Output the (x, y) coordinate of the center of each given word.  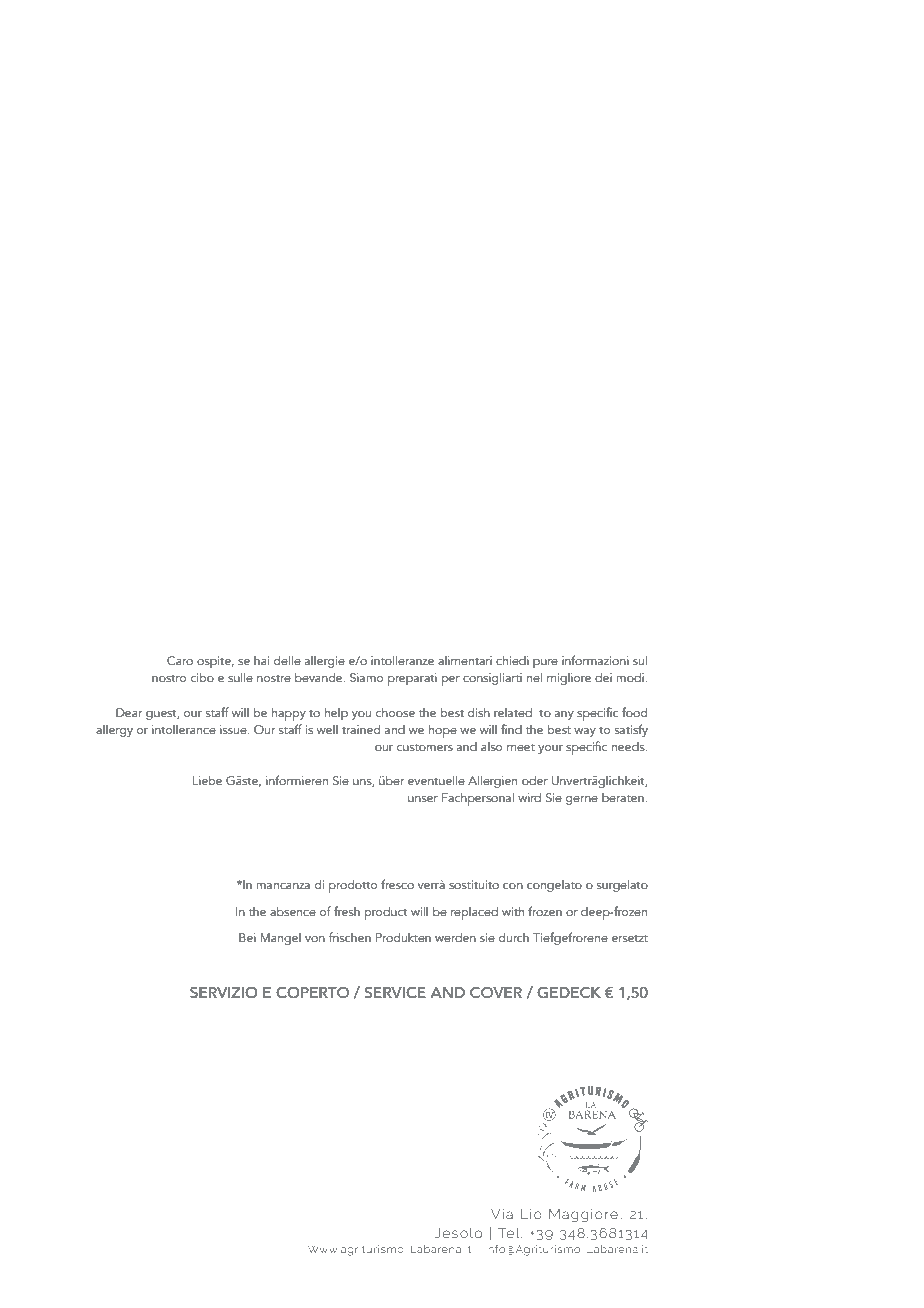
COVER (496, 993)
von (315, 939)
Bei (247, 937)
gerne (582, 800)
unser (423, 799)
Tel (510, 1233)
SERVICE (395, 993)
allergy (114, 730)
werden (455, 937)
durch (513, 937)
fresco (397, 884)
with (513, 911)
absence (293, 911)
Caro (180, 660)
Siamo (366, 677)
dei (603, 677)
